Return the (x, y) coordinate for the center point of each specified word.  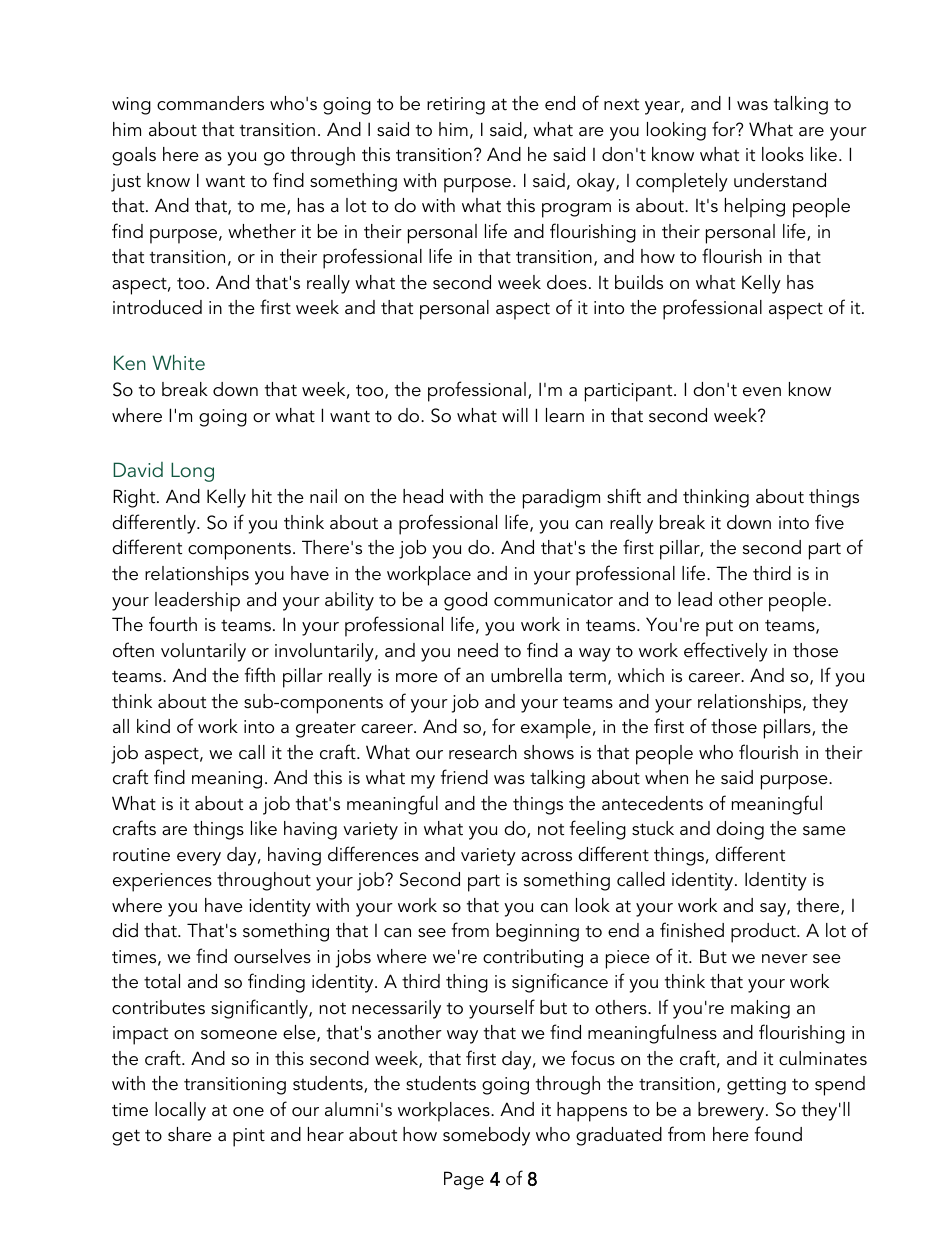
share (190, 1134)
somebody (486, 1136)
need (478, 650)
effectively (726, 652)
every (199, 859)
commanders (210, 103)
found (778, 1134)
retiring (456, 106)
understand (780, 180)
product (764, 933)
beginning (537, 932)
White (178, 362)
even (762, 392)
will (515, 415)
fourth (173, 624)
